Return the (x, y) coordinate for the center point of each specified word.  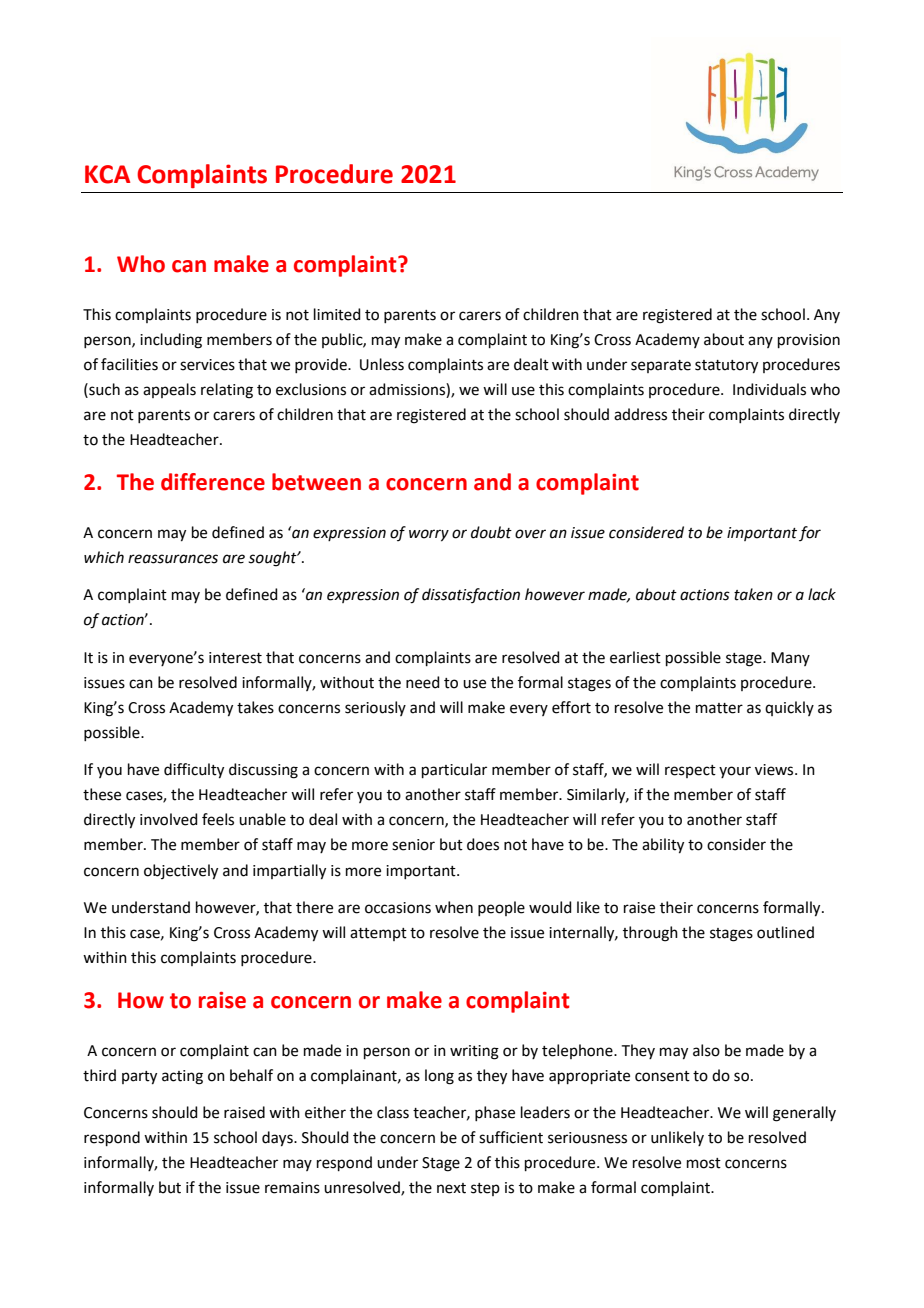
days (278, 1139)
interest (235, 658)
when (454, 907)
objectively (181, 872)
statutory (726, 367)
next (451, 1188)
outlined (785, 932)
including (171, 341)
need (423, 682)
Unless (382, 364)
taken (753, 594)
